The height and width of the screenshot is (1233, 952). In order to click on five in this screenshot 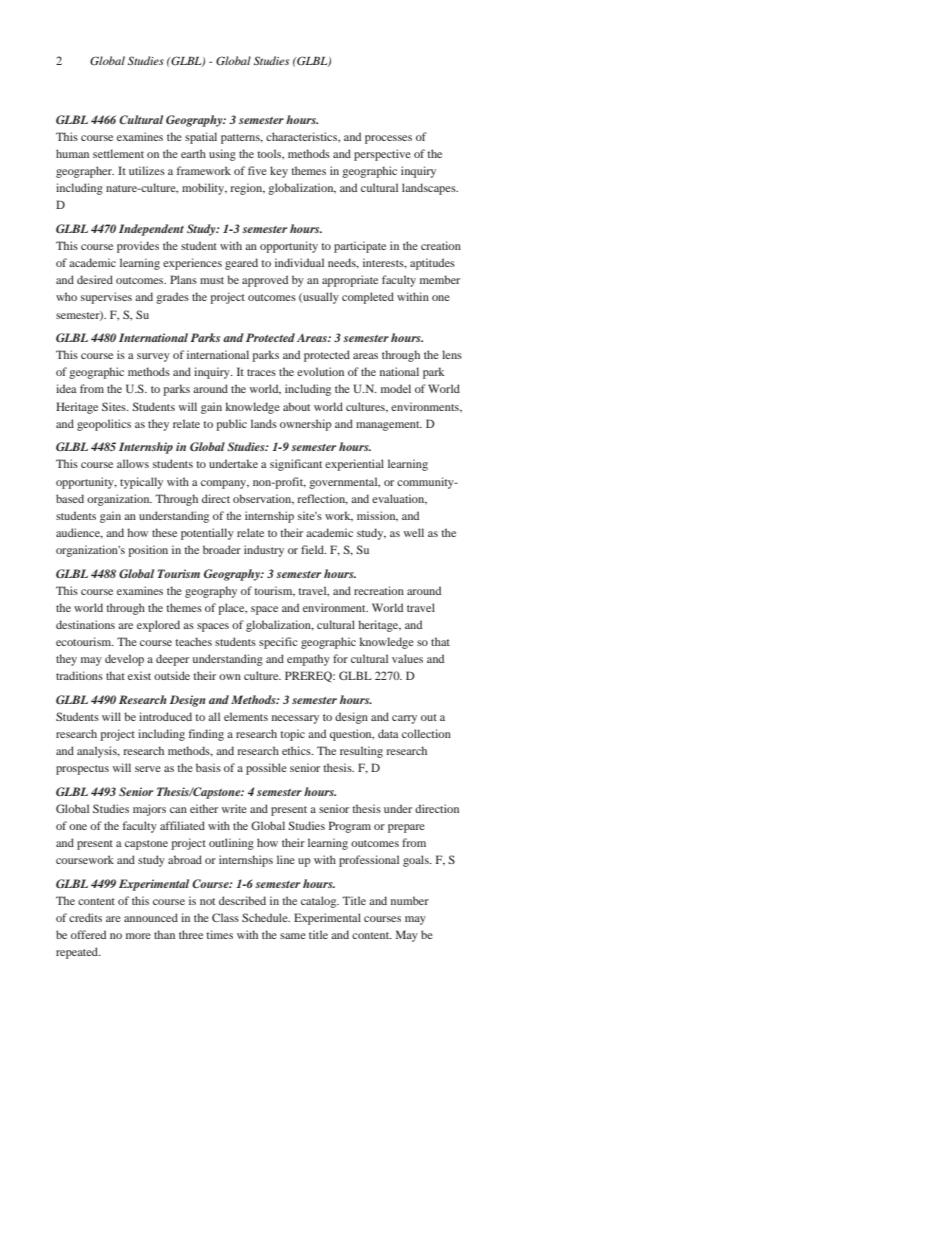, I will do `click(257, 170)`.
